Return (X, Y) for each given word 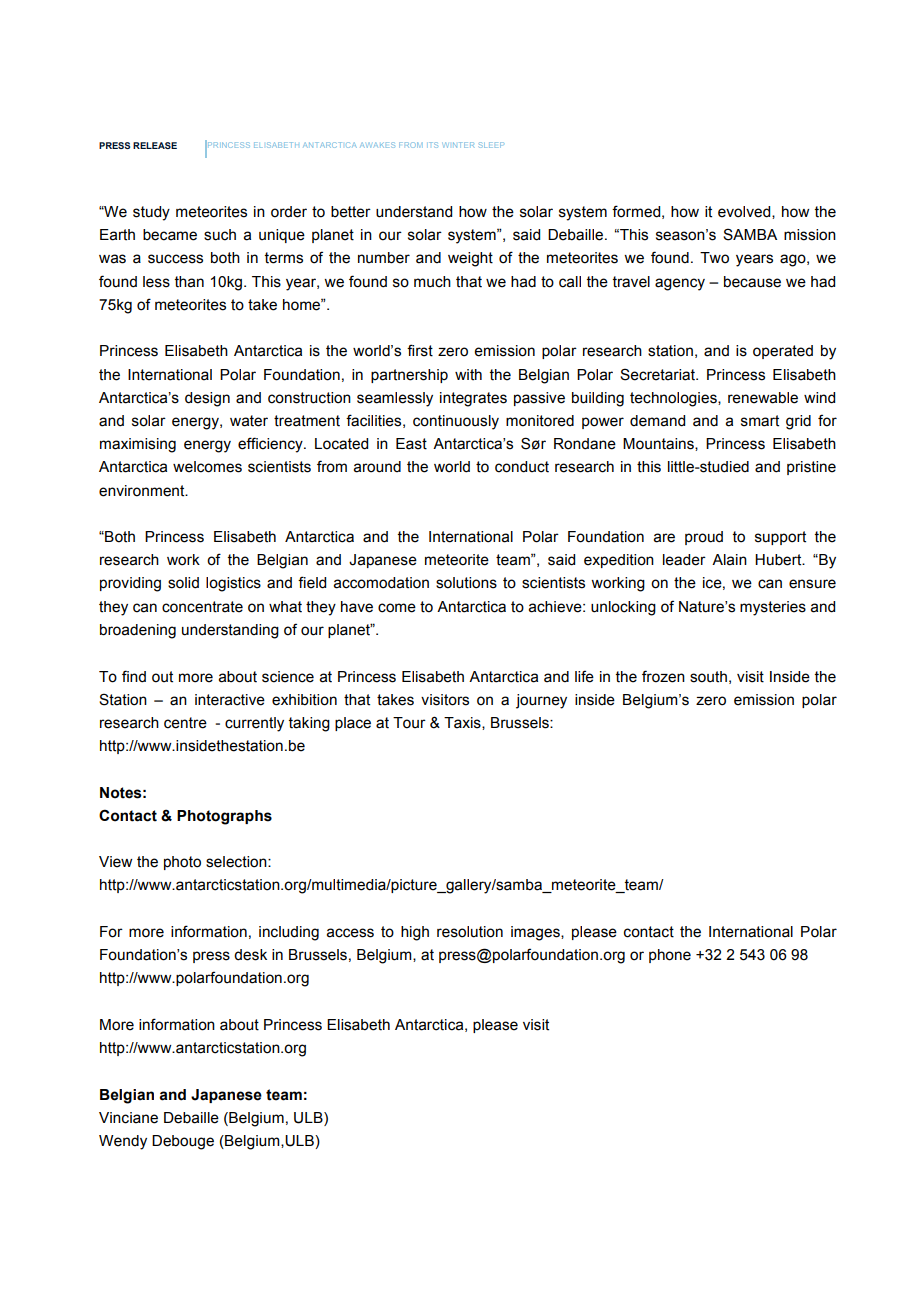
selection (237, 862)
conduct (522, 467)
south (708, 677)
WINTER (458, 145)
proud (704, 538)
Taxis (463, 723)
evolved (745, 212)
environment (143, 491)
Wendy (123, 1142)
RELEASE (155, 145)
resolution (470, 932)
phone (670, 956)
